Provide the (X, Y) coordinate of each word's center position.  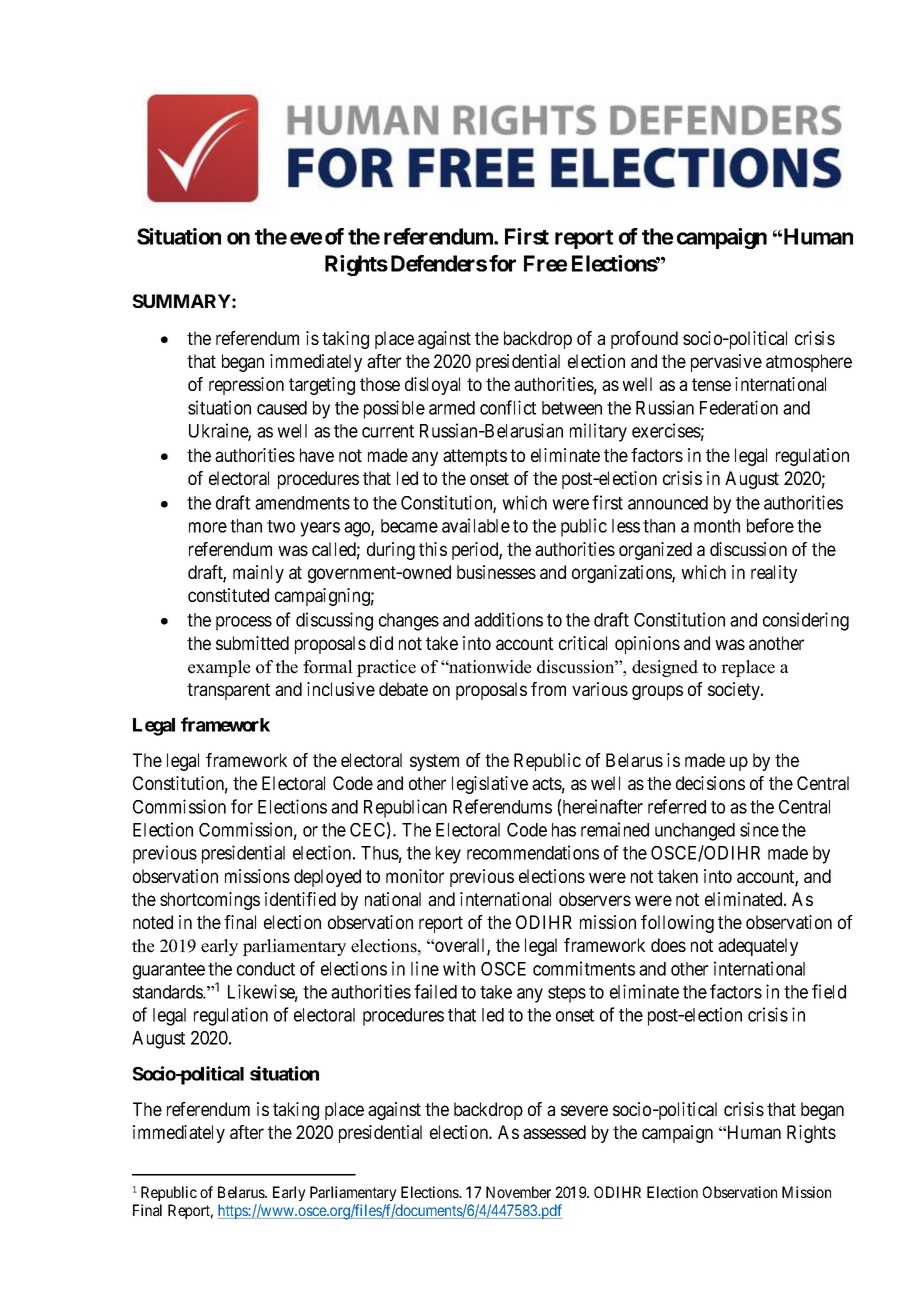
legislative (490, 785)
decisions (710, 783)
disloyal (432, 386)
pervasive (726, 363)
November (518, 1192)
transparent (228, 691)
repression (246, 386)
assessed (554, 1132)
